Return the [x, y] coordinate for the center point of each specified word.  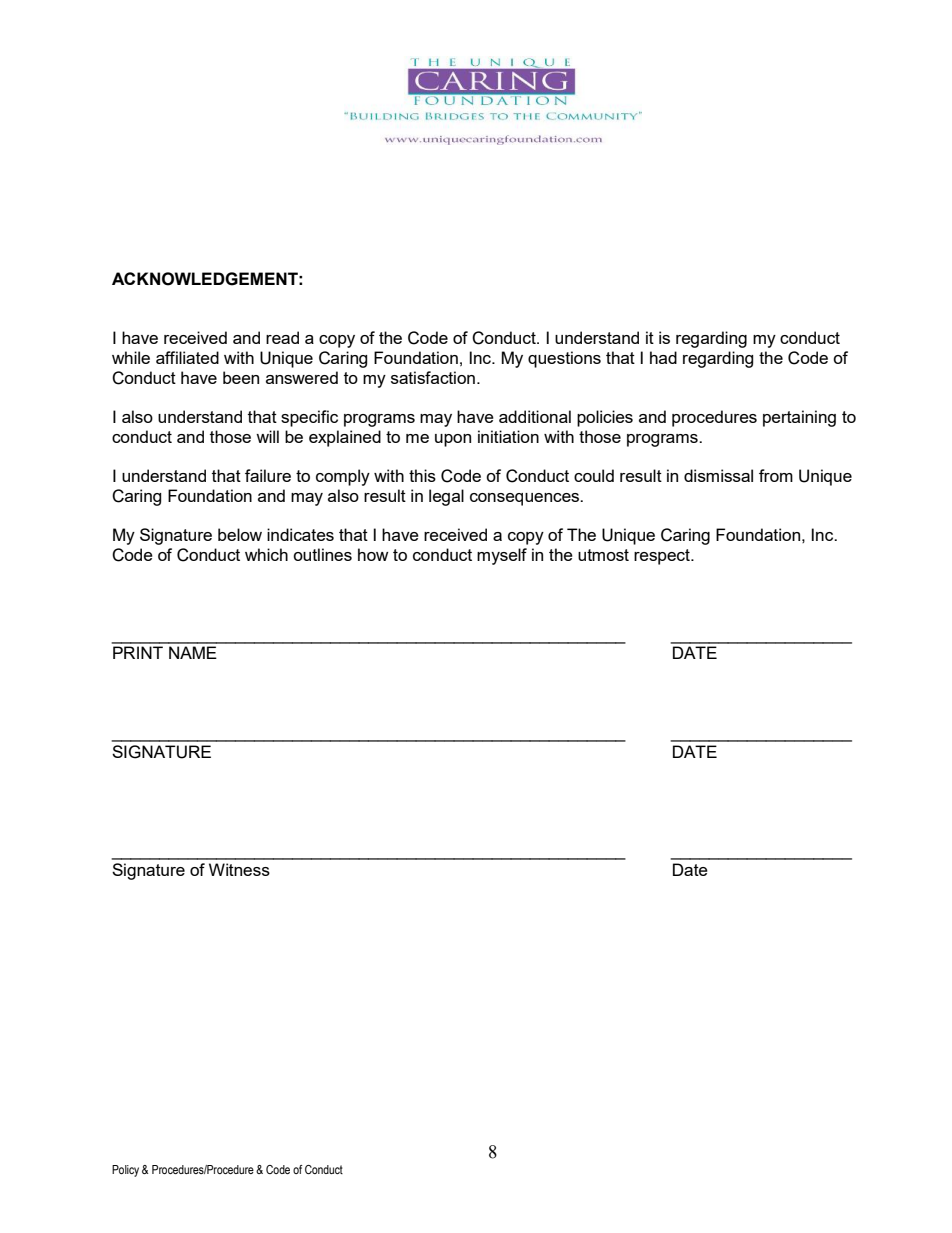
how [373, 554]
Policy [125, 1171]
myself [502, 556]
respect [663, 557]
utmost [603, 555]
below [240, 534]
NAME [193, 652]
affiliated [187, 357]
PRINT [138, 652]
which [266, 554]
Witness [239, 869]
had [663, 357]
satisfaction [433, 377]
